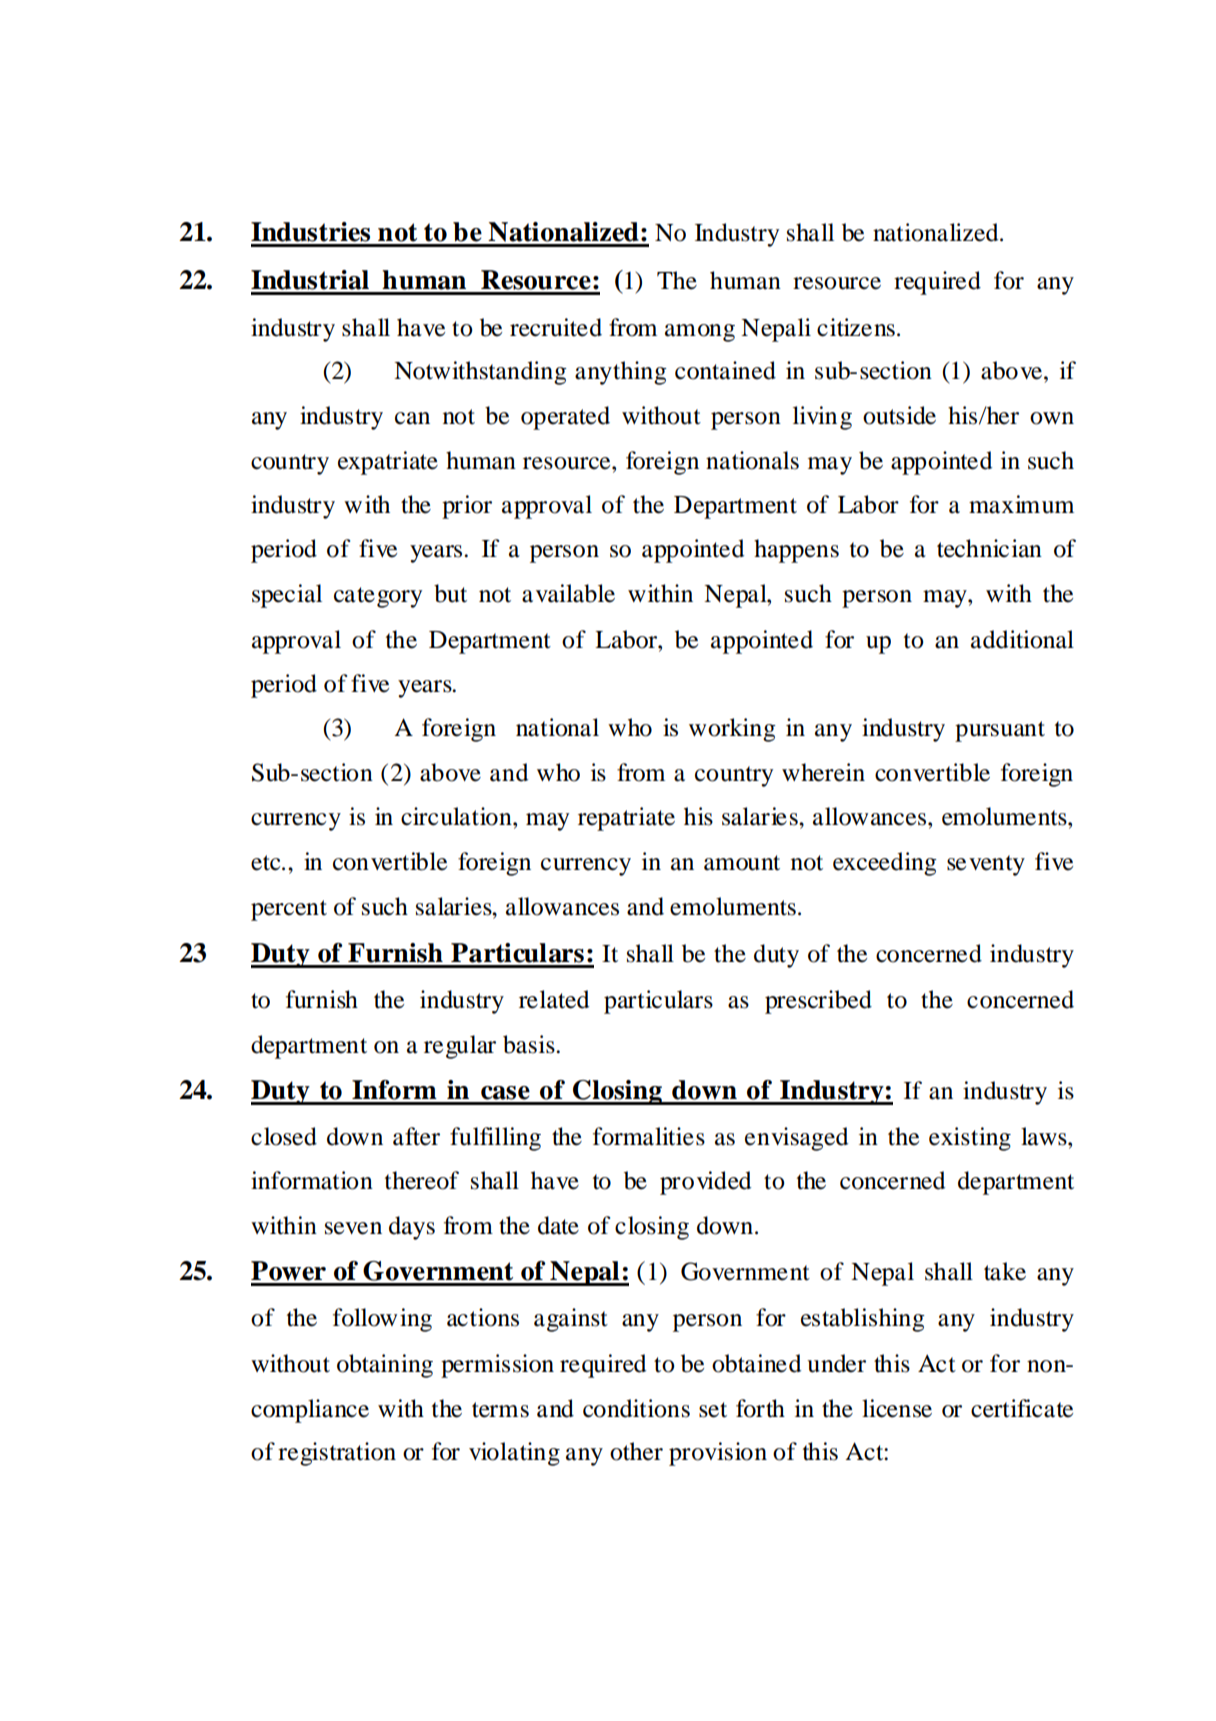 The width and height of the screenshot is (1216, 1721). I want to click on existing, so click(970, 1139).
